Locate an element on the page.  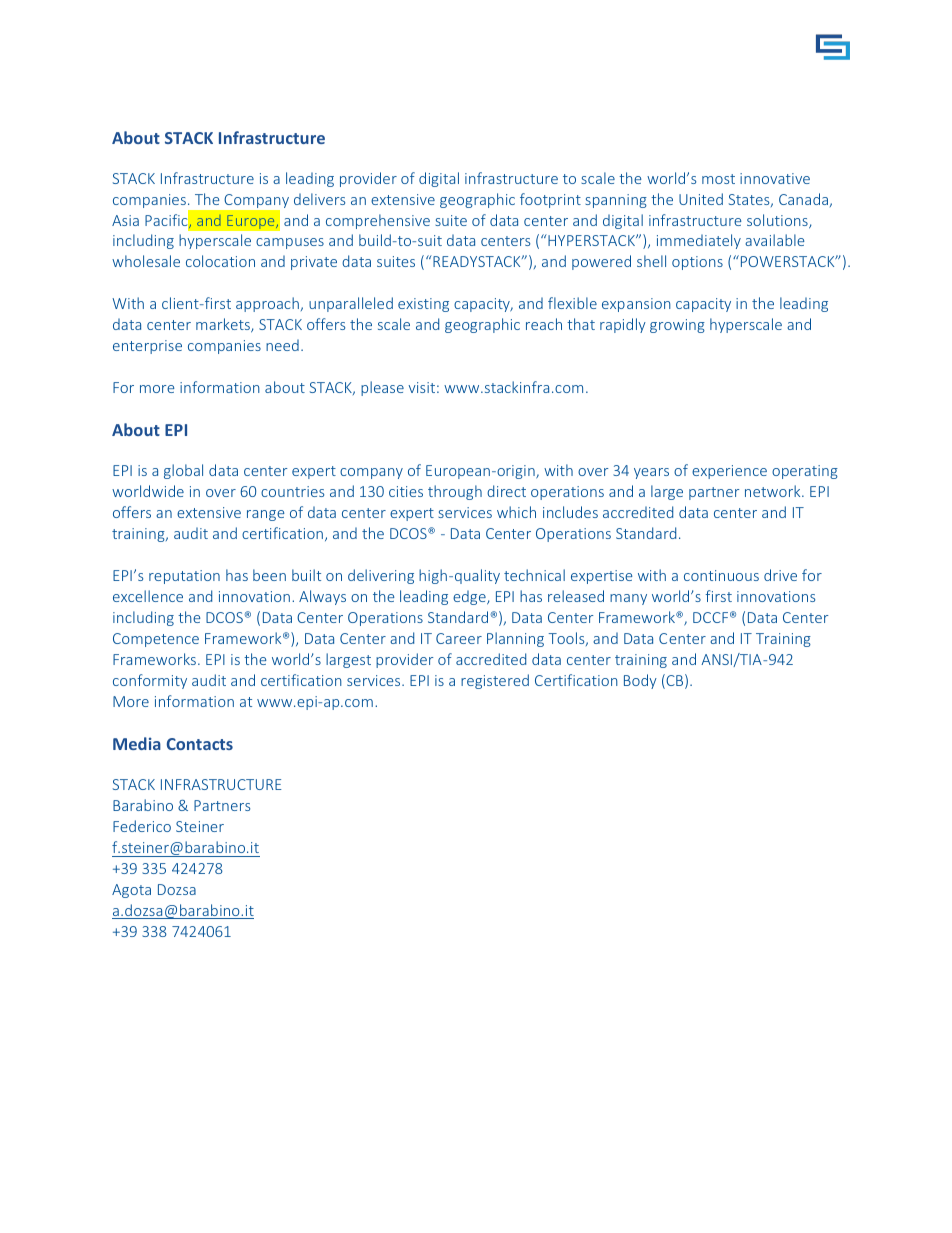
Asia is located at coordinates (125, 220).
